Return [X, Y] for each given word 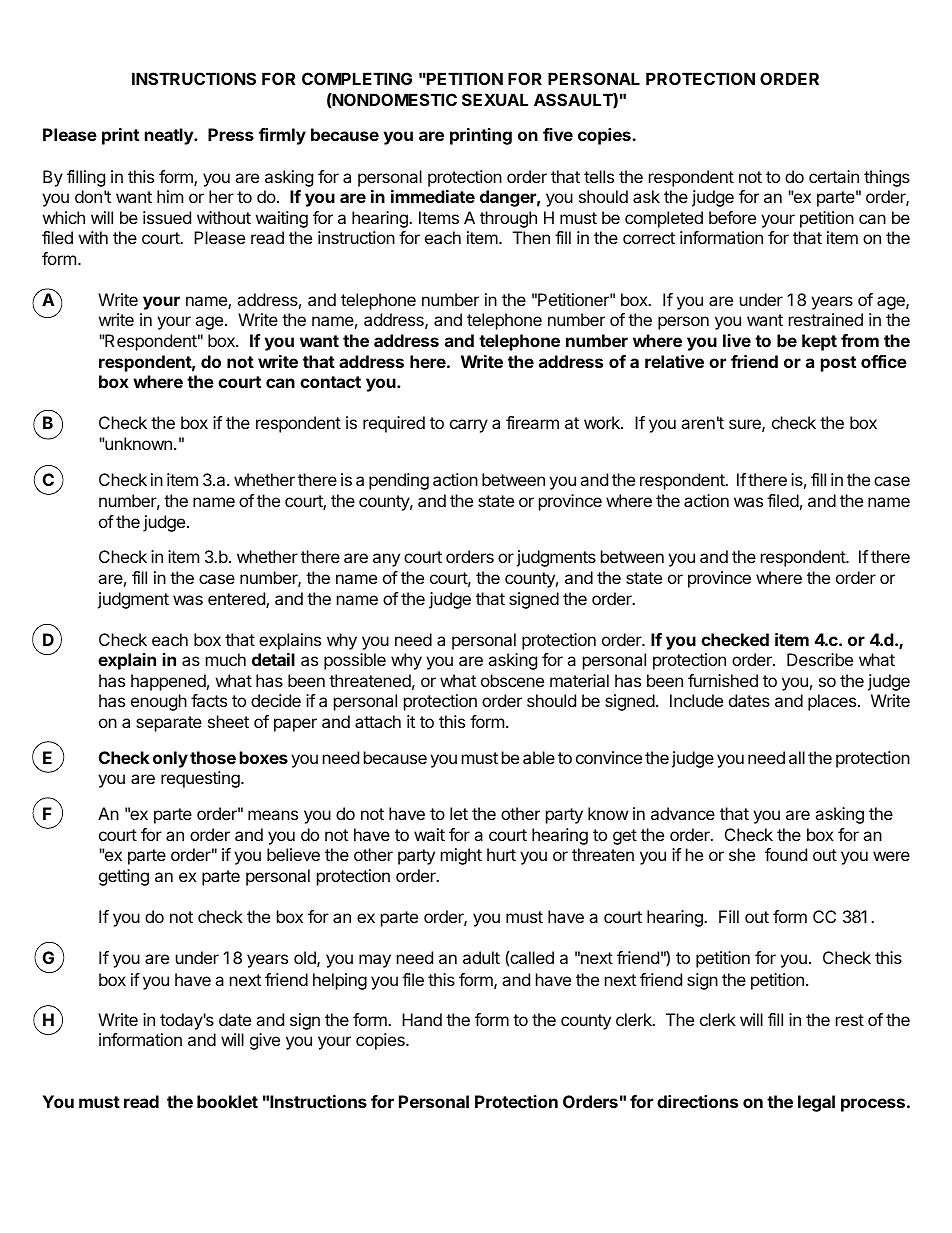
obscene [512, 680]
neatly [170, 136]
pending [399, 481]
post [838, 364]
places [832, 702]
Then [531, 237]
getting [124, 877]
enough [159, 702]
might [461, 856]
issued [167, 217]
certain [834, 176]
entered [237, 600]
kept [819, 342]
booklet [227, 1101]
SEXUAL [495, 99]
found [786, 854]
